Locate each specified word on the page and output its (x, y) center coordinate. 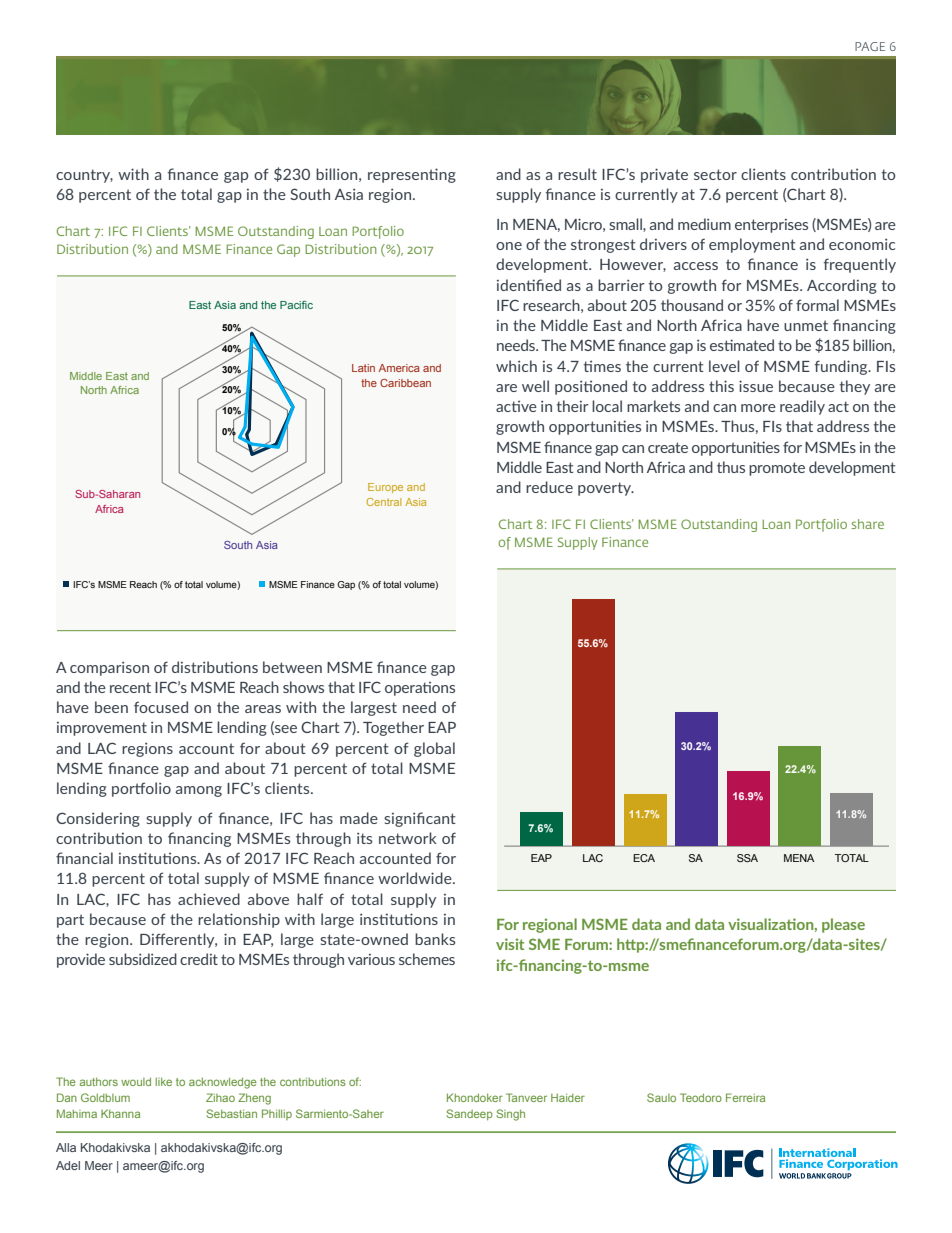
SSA (747, 858)
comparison (109, 669)
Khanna (120, 1113)
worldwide (416, 878)
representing (412, 175)
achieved (209, 899)
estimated (742, 345)
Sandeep (469, 1114)
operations (420, 688)
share (867, 524)
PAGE (870, 46)
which (516, 366)
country (84, 176)
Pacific (296, 305)
